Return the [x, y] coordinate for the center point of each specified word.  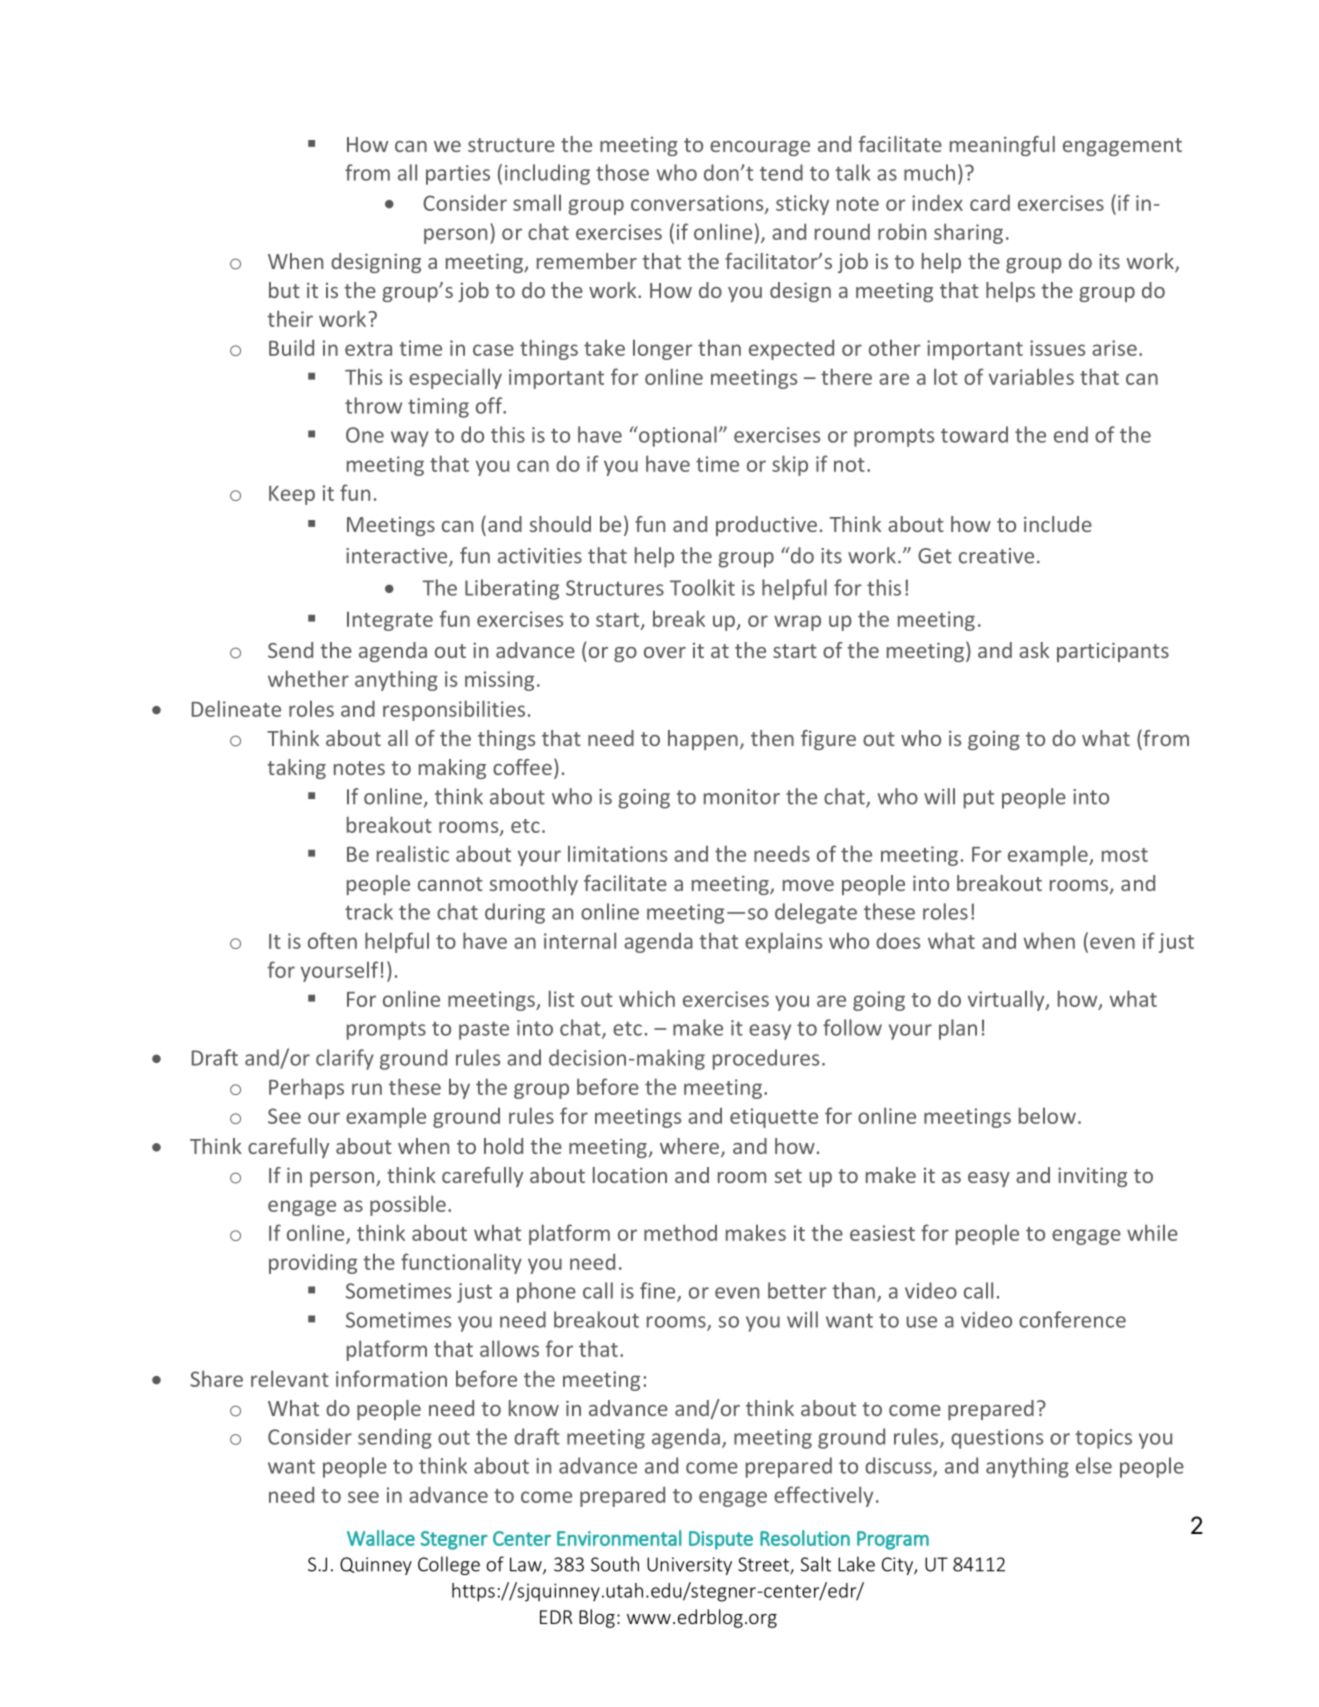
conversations [698, 204]
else [1094, 1465]
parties [458, 175]
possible [408, 1205]
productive [766, 526]
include [1058, 524]
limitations [617, 853]
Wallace [381, 1538]
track [369, 911]
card [990, 202]
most [1125, 855]
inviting [1092, 1177]
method [680, 1232]
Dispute [721, 1540]
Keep [292, 495]
